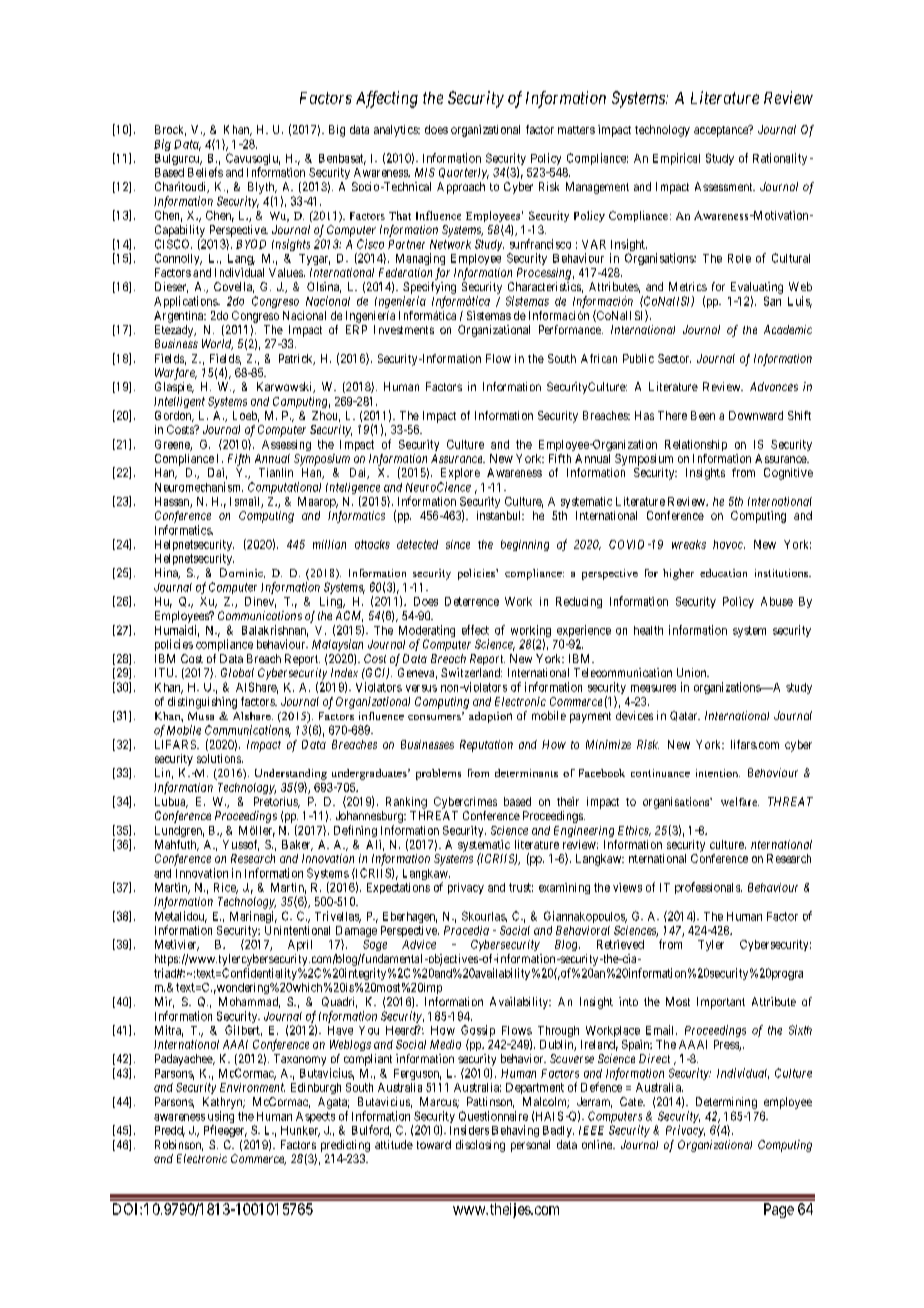  I want to click on Computational, so click(284, 488).
